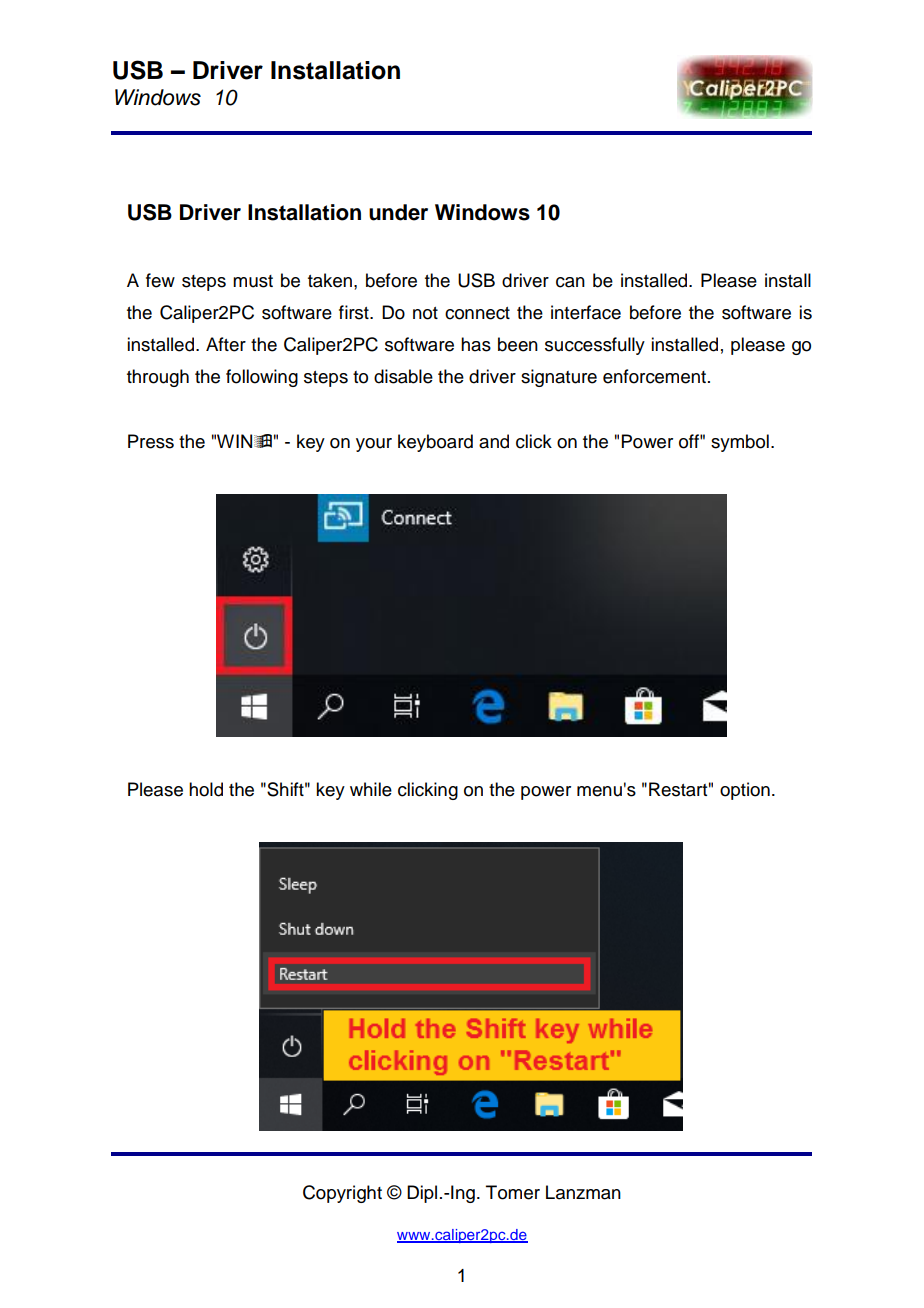  What do you see at coordinates (745, 791) in the screenshot?
I see `option` at bounding box center [745, 791].
